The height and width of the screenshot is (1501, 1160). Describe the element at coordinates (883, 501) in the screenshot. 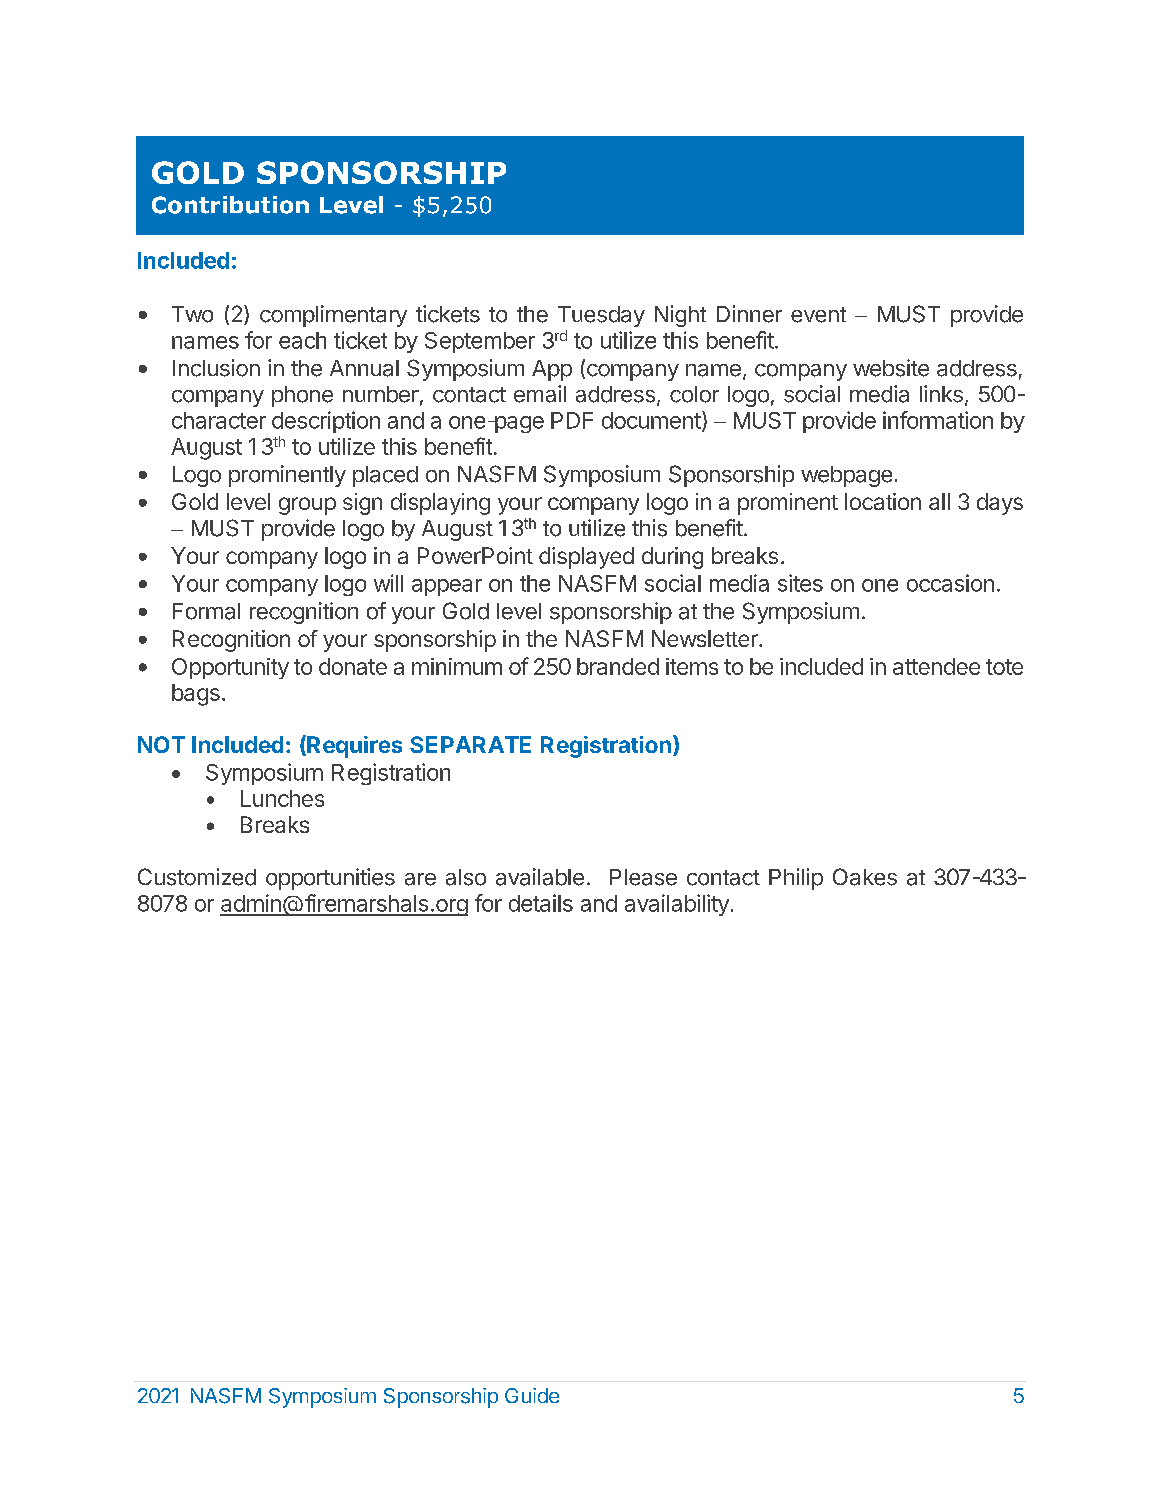

I see `location` at that location.
